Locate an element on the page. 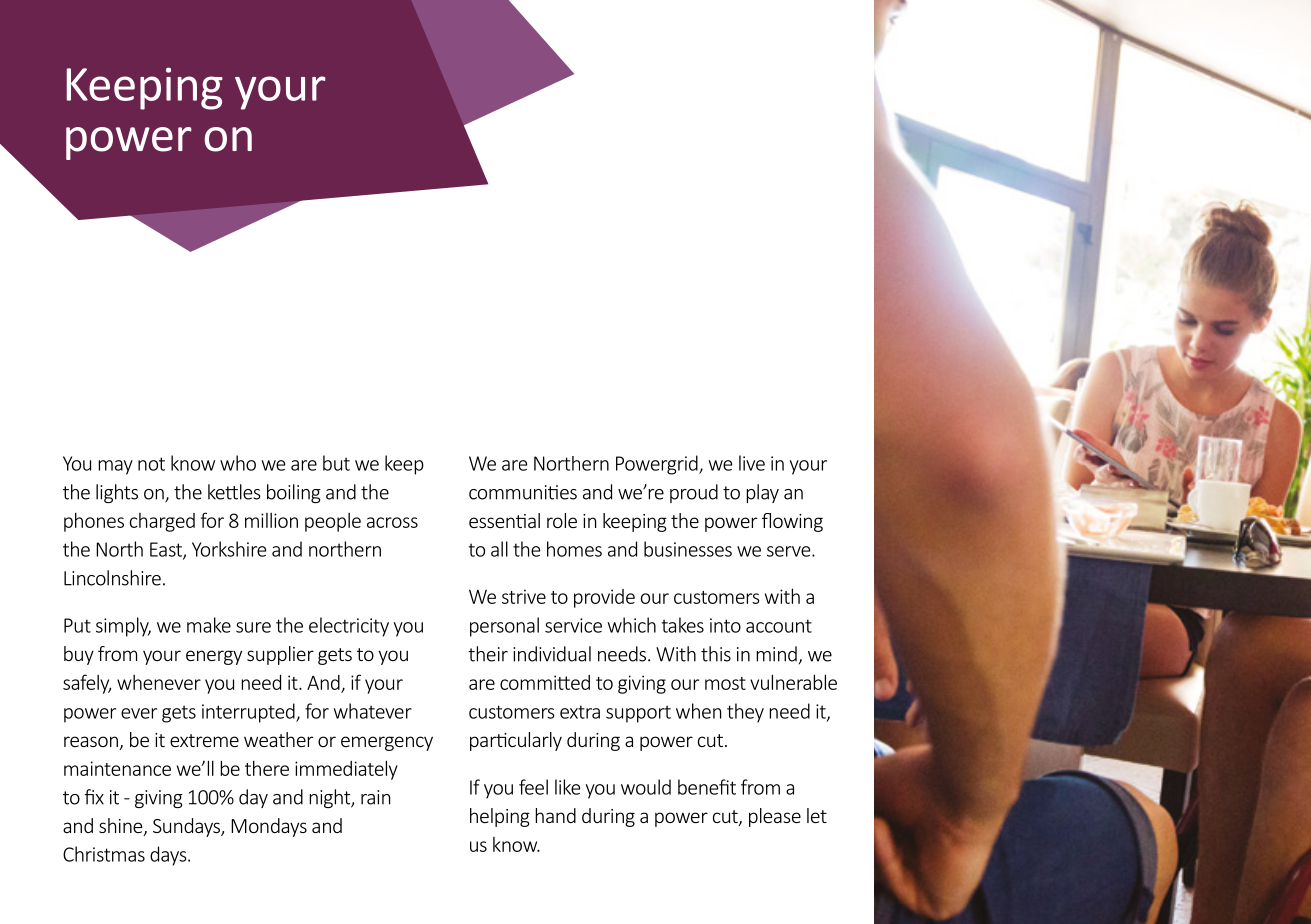 This document has height=924, width=1311. shine is located at coordinates (122, 827).
